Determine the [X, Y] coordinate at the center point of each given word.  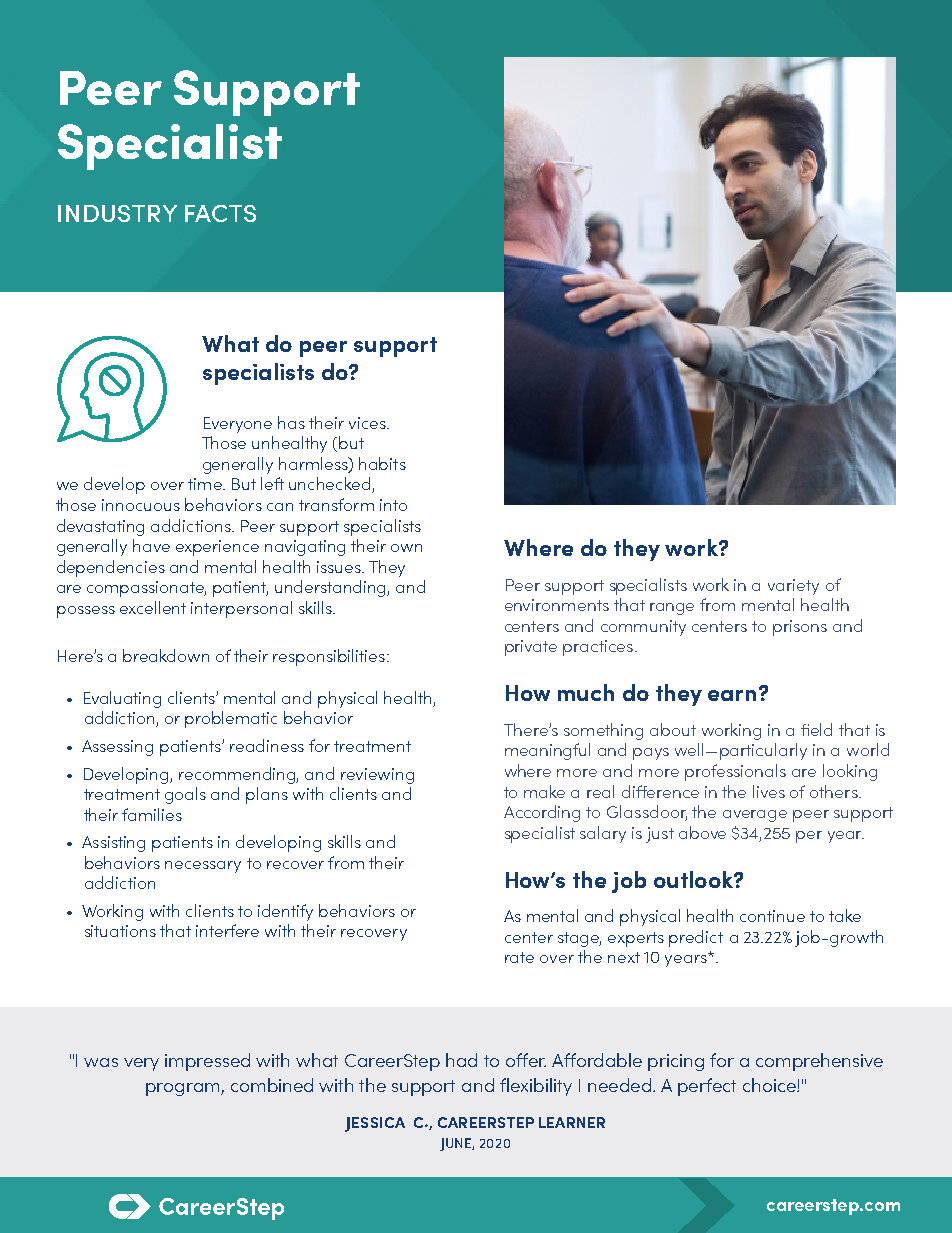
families [152, 814]
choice [770, 1085]
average [755, 816]
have [151, 545]
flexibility [536, 1087]
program [184, 1089]
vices [368, 423]
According [542, 813]
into [393, 505]
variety [793, 587]
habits [382, 463]
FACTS [220, 213]
